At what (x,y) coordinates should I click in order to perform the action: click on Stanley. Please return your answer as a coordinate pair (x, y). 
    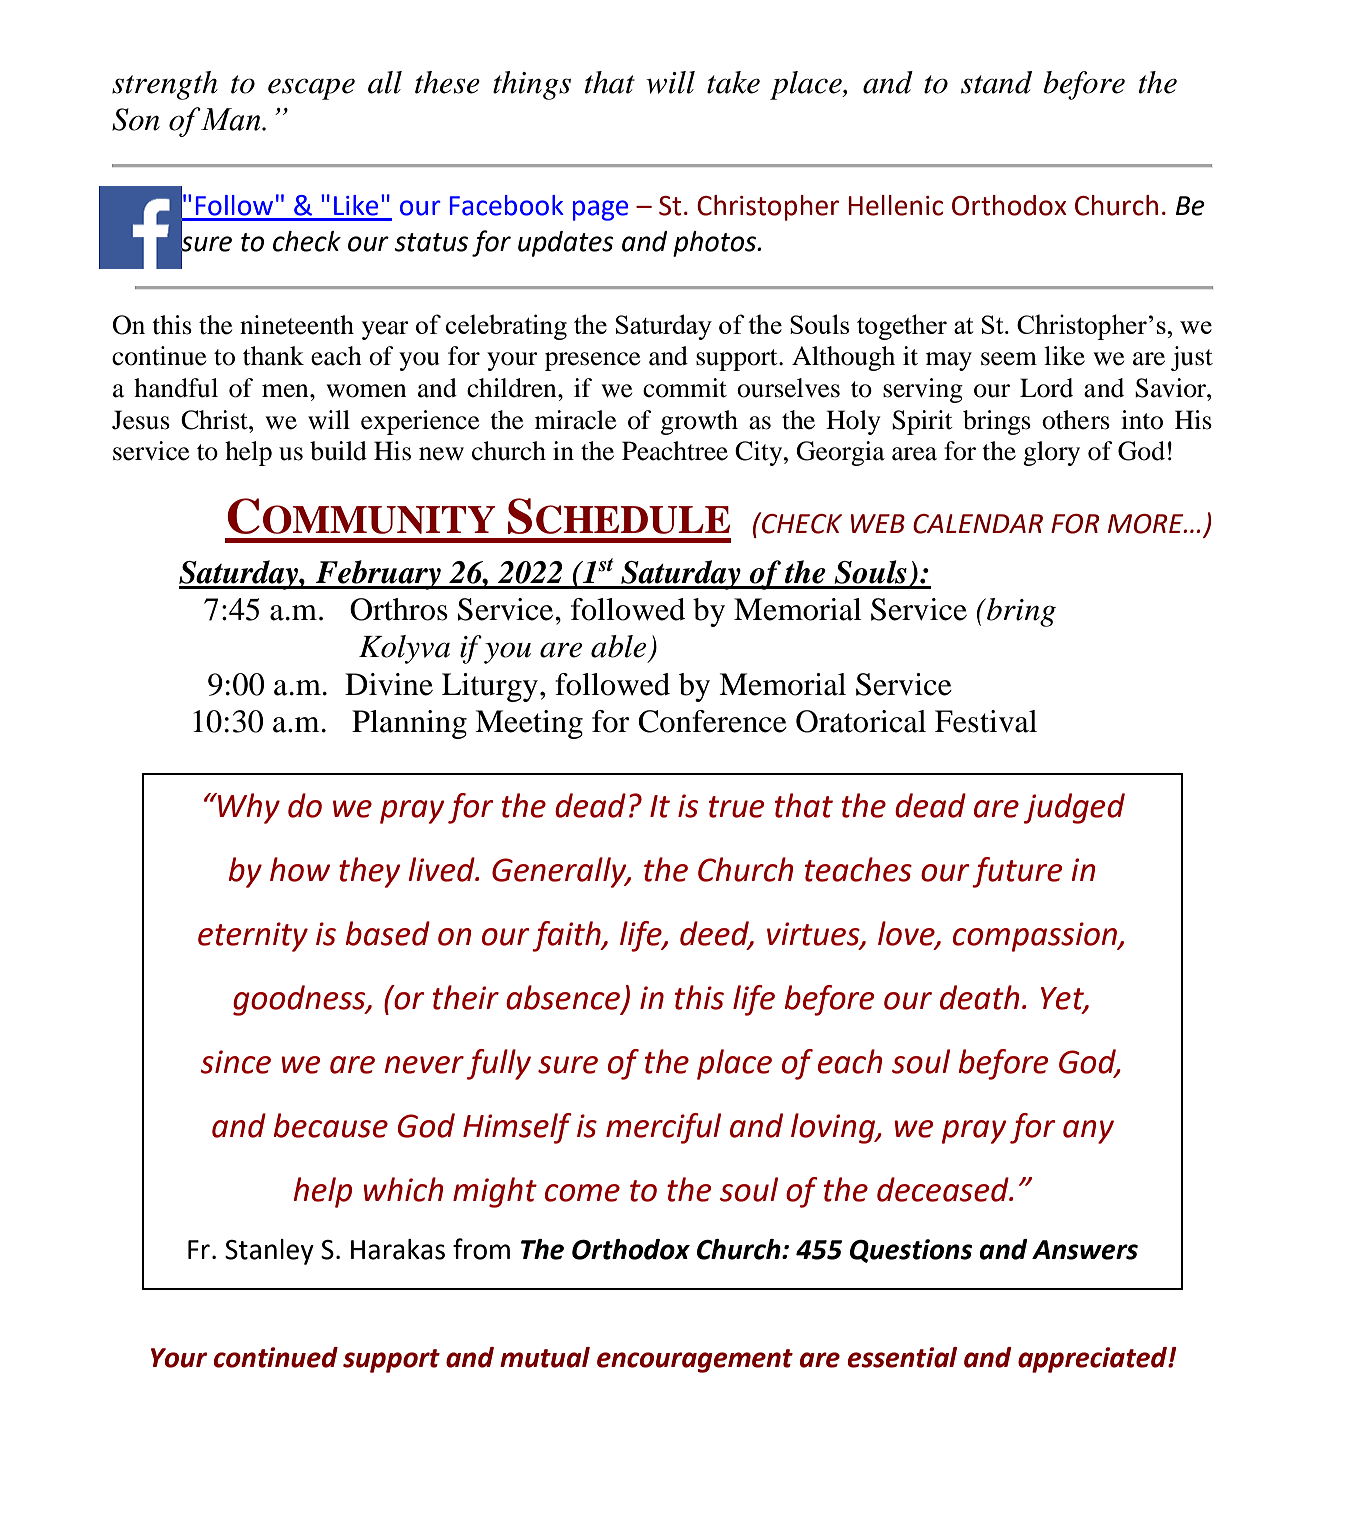
    Looking at the image, I should click on (269, 1252).
